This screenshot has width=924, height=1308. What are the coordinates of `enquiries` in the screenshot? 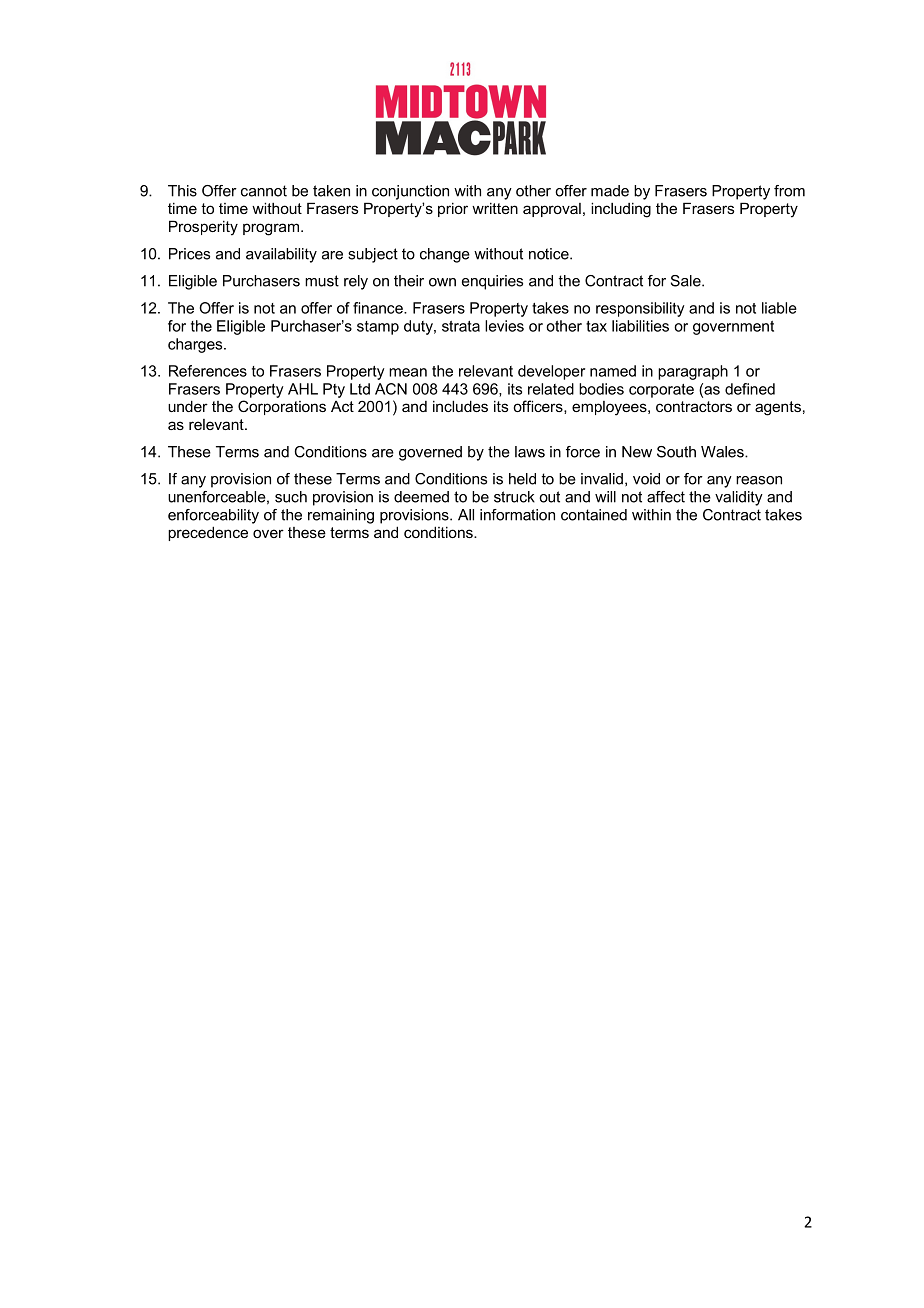 It's located at (492, 282).
